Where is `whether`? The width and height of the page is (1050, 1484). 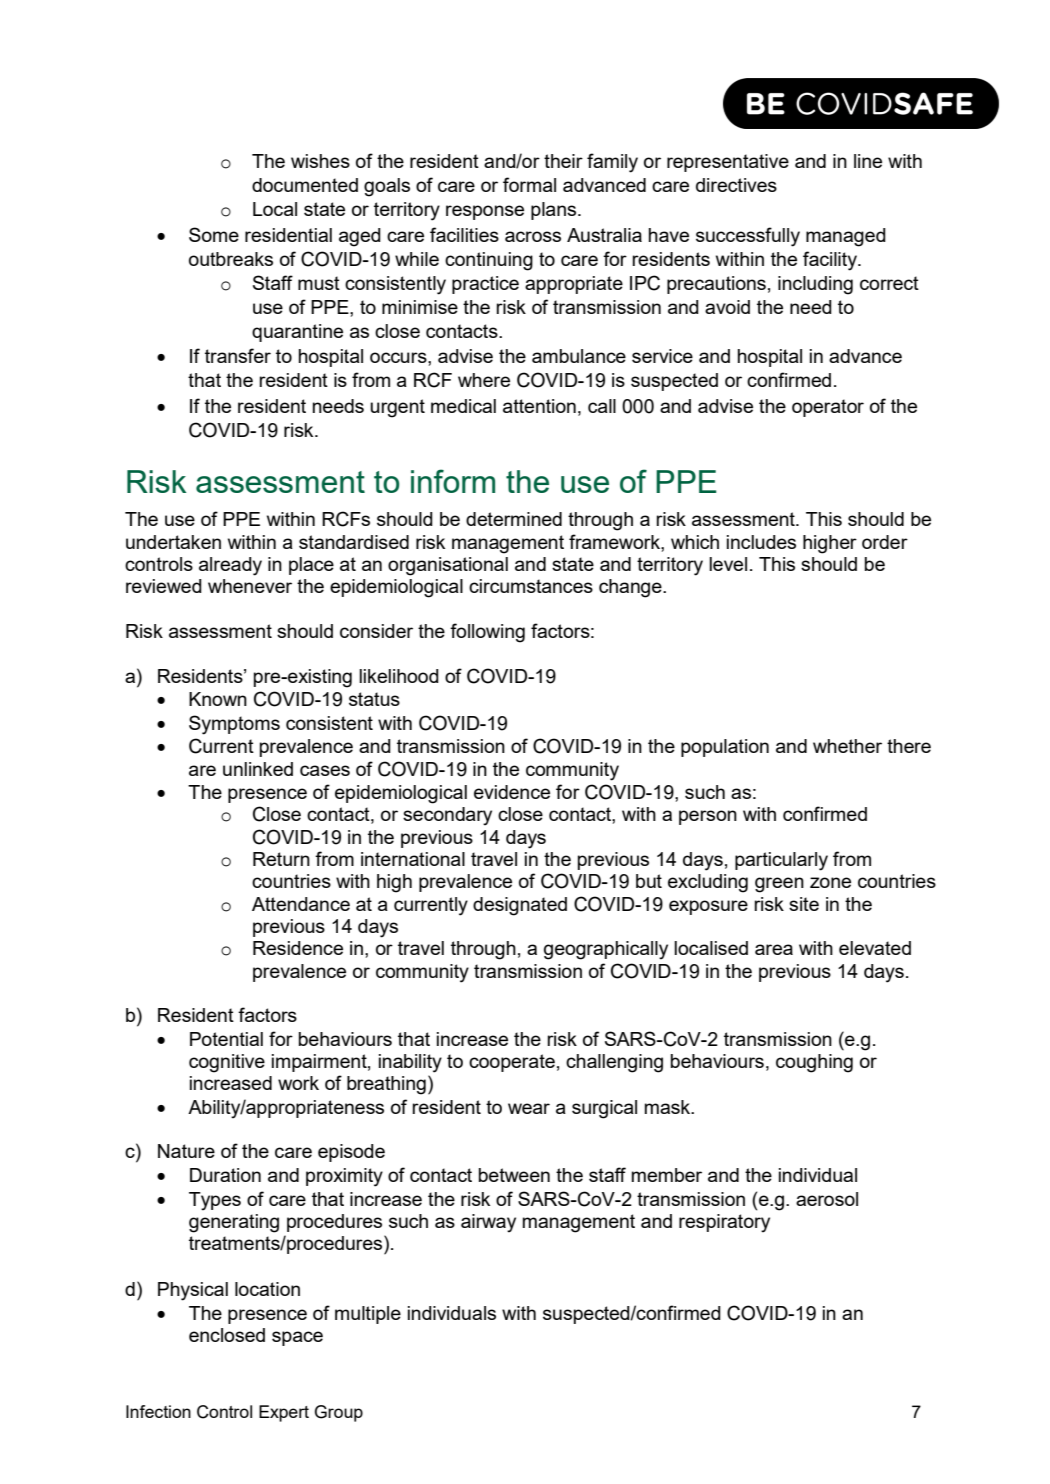 whether is located at coordinates (847, 746).
